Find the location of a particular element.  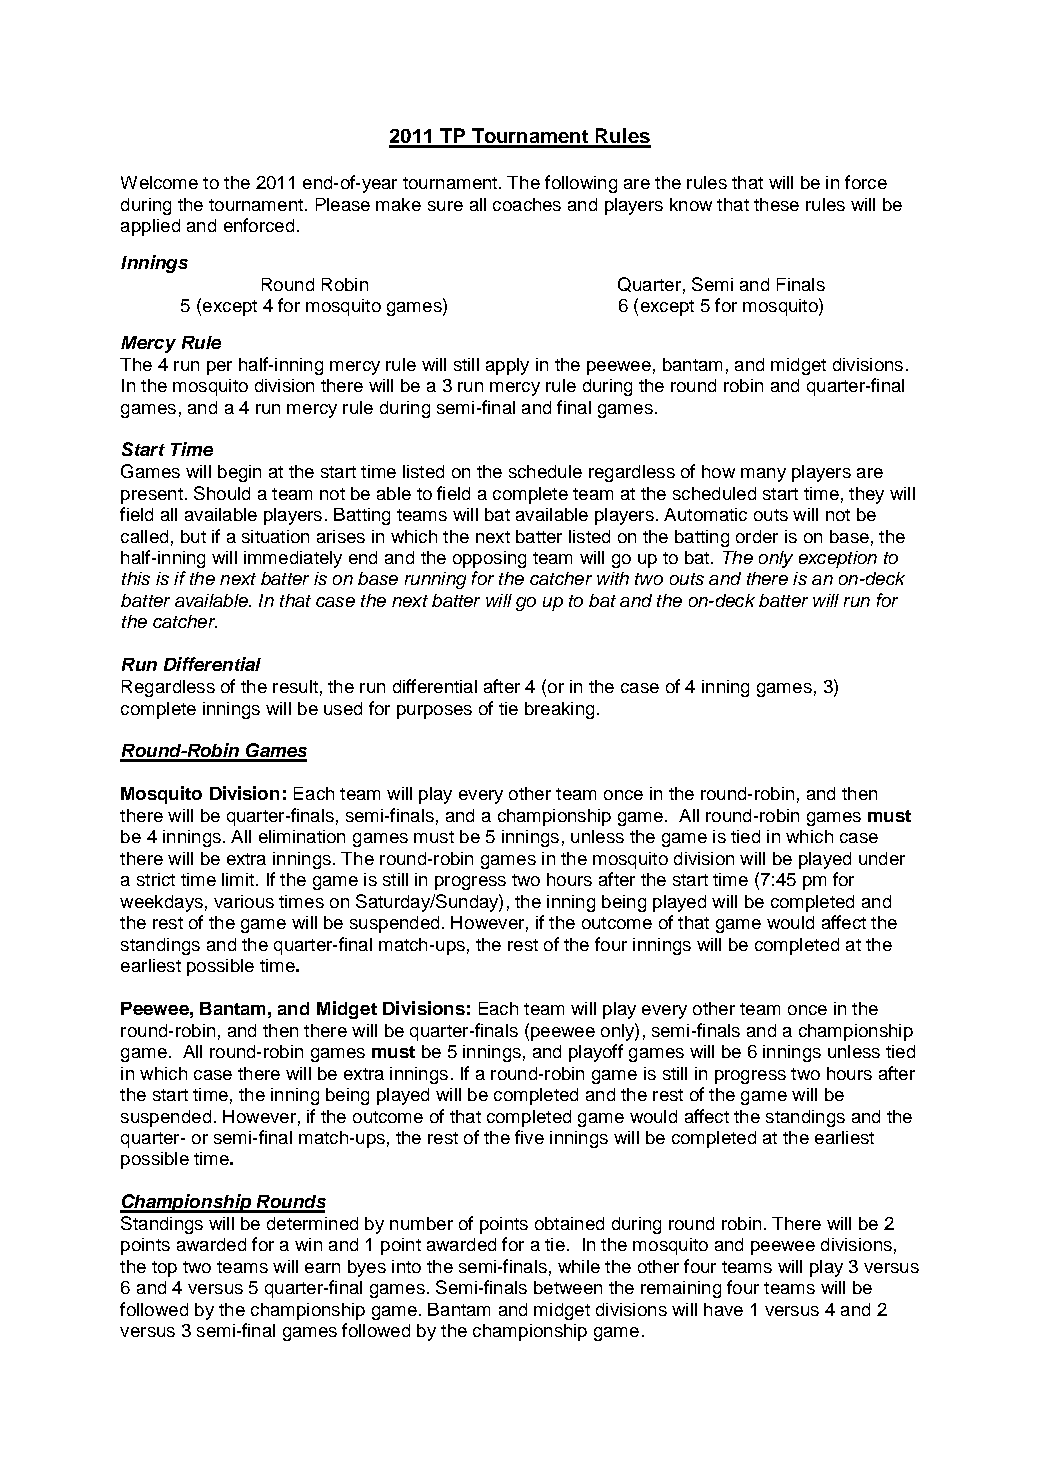

coaches is located at coordinates (527, 204).
